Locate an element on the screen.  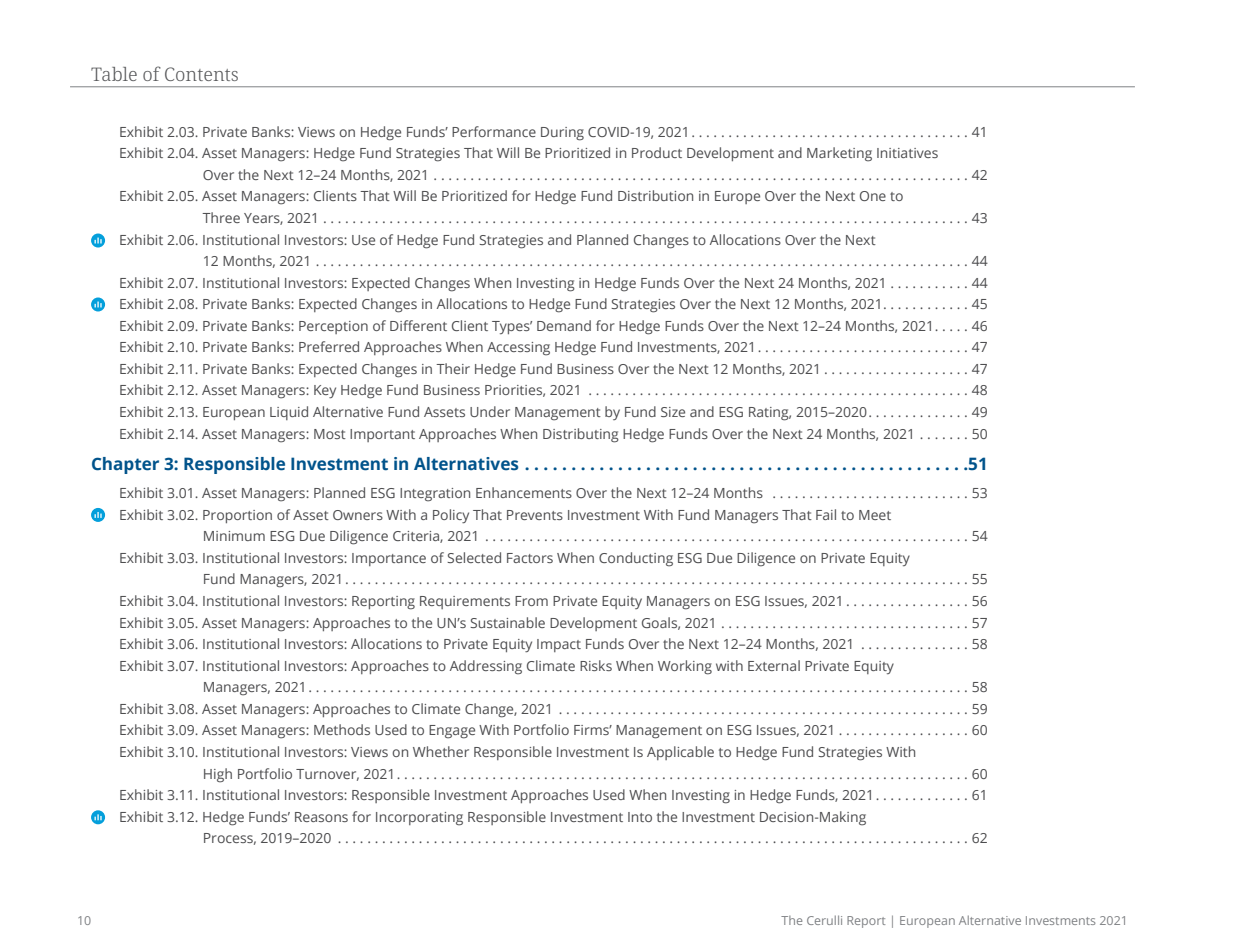
Distributing is located at coordinates (581, 435).
